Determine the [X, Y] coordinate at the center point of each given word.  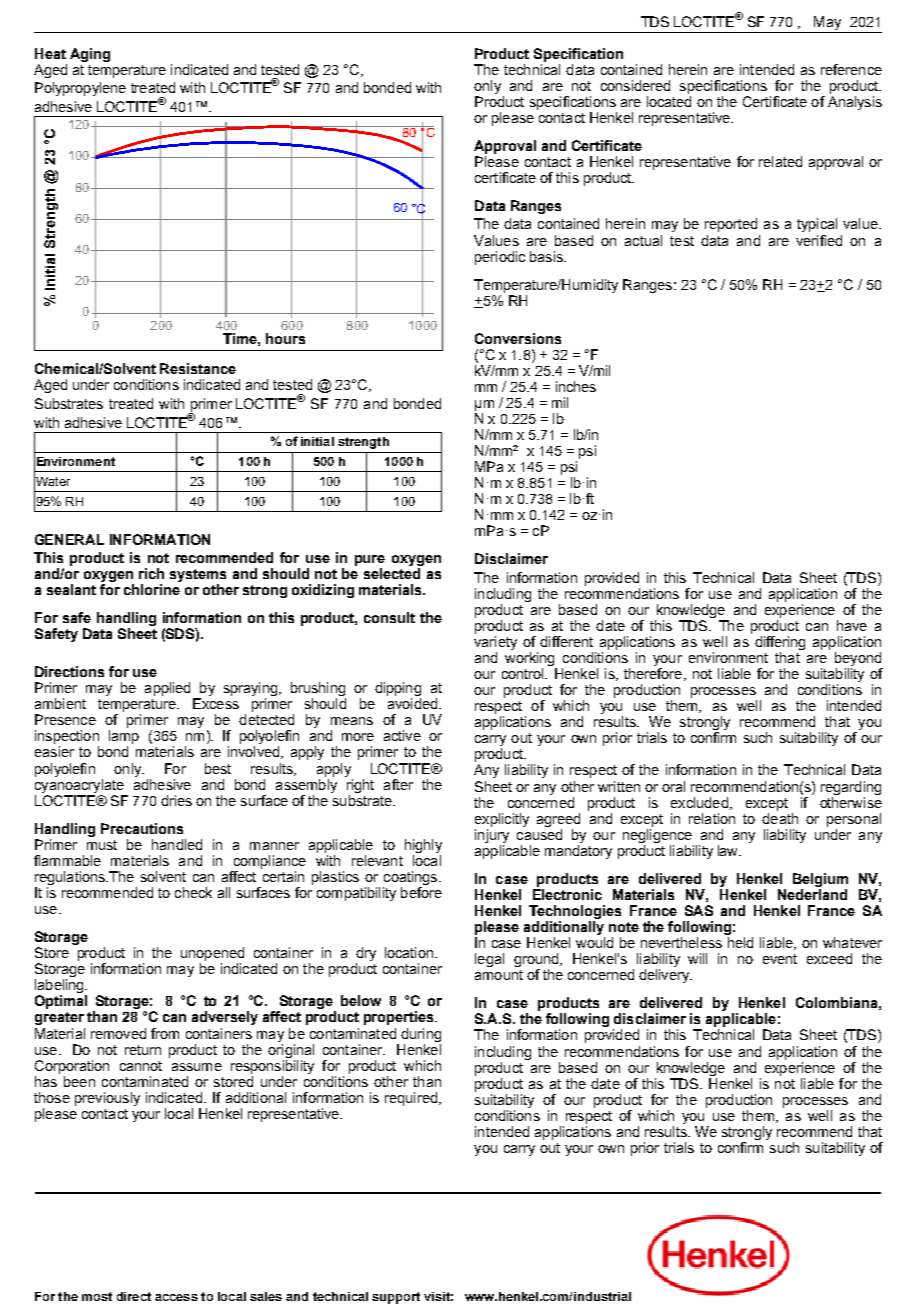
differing [780, 643]
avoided [412, 703]
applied [167, 689]
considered [635, 85]
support [396, 1298]
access [176, 1297]
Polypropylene [80, 89]
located [669, 101]
